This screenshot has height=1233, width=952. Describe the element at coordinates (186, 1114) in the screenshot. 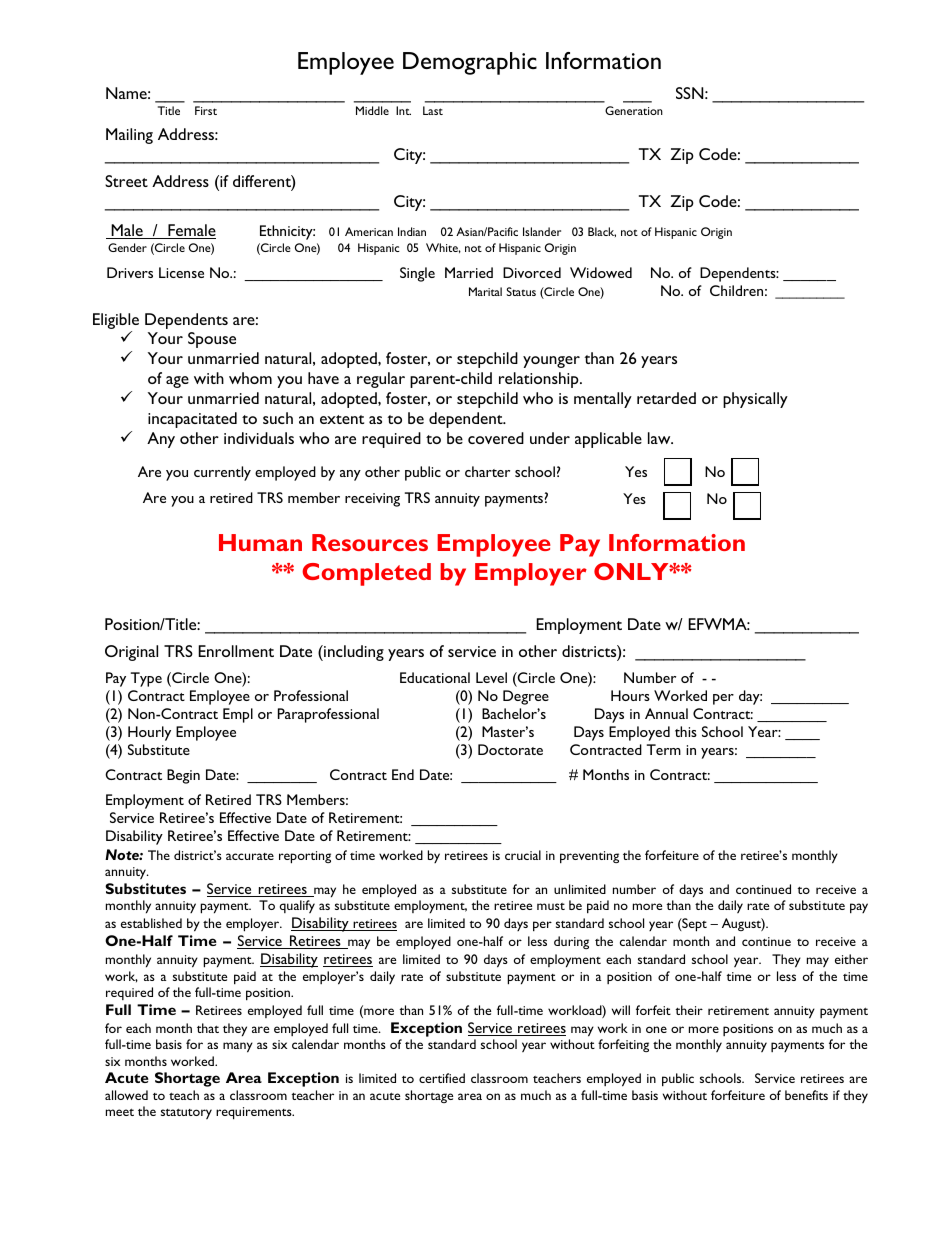

I see `statutory` at that location.
